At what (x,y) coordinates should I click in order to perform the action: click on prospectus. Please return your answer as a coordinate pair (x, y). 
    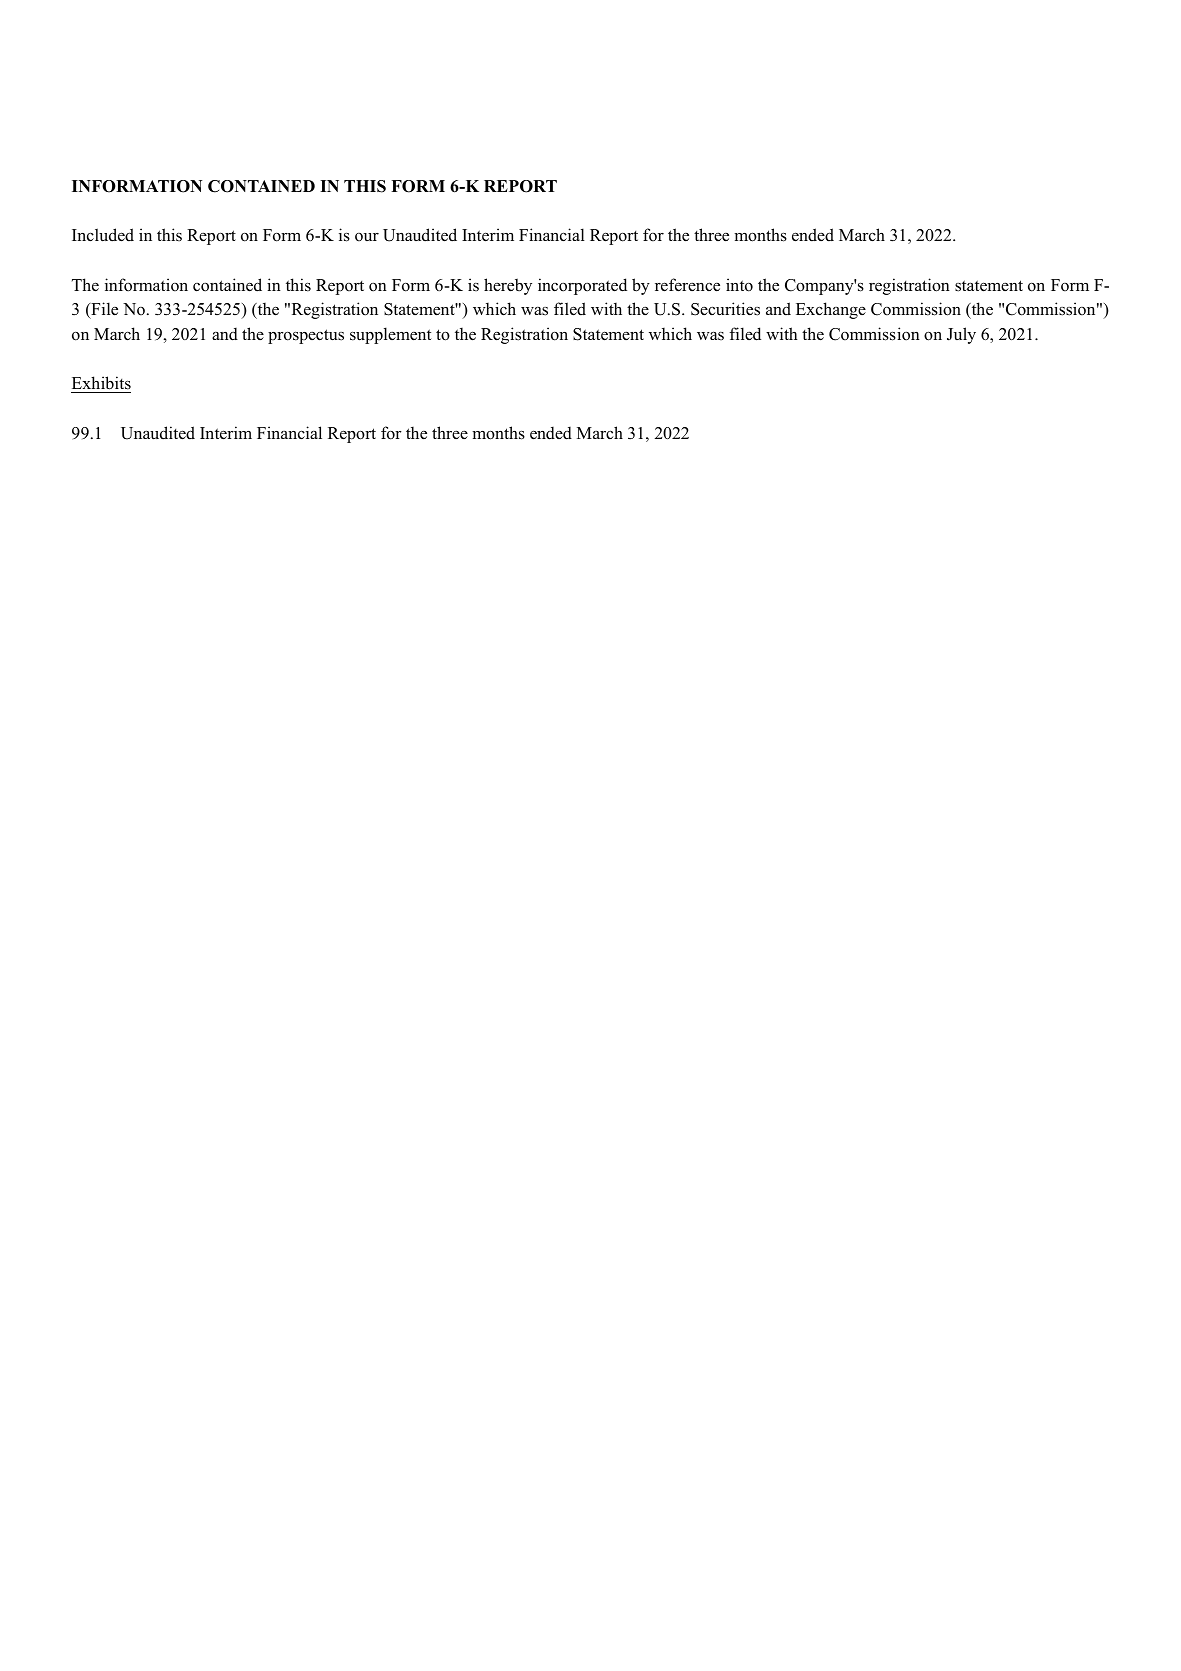
    Looking at the image, I should click on (306, 336).
